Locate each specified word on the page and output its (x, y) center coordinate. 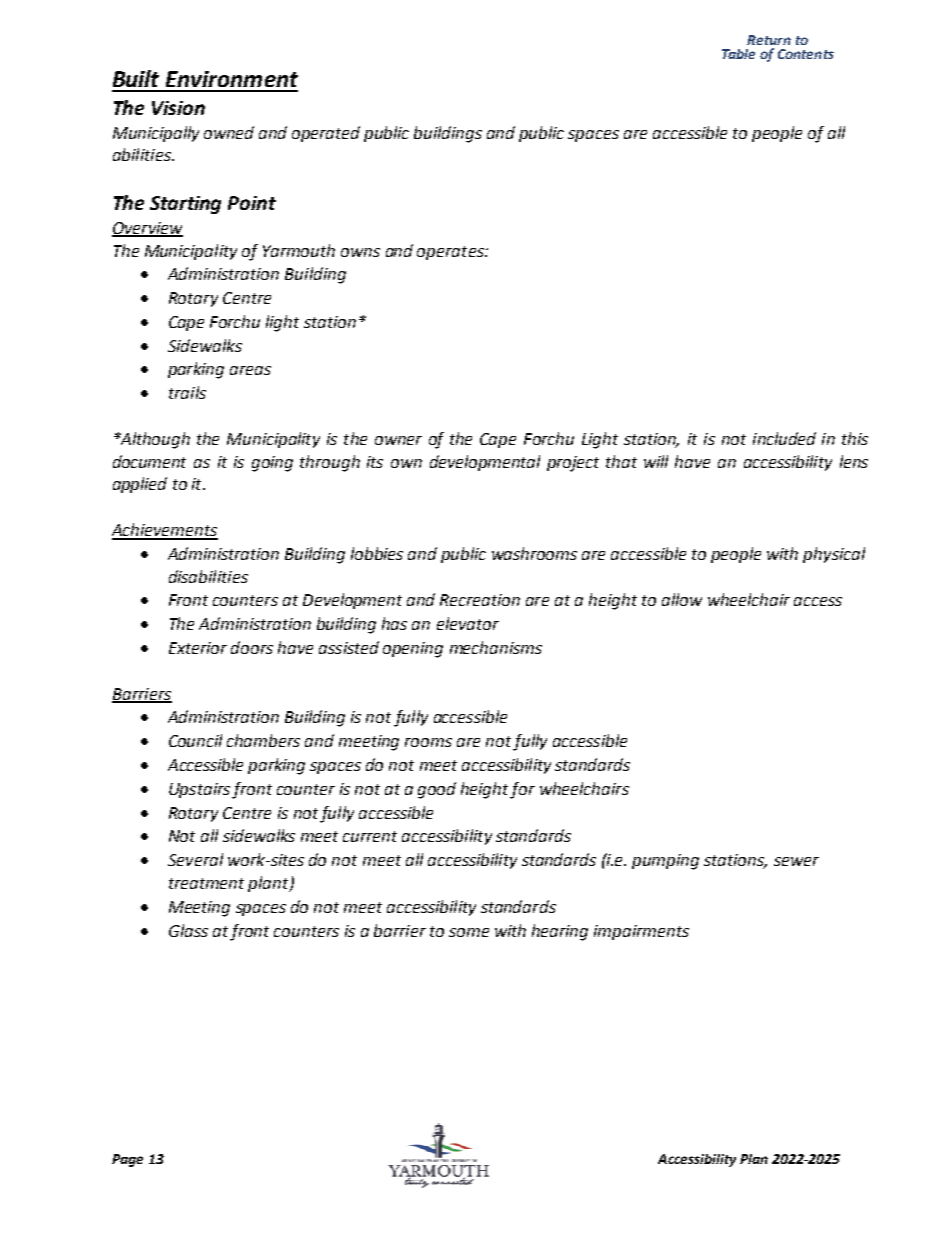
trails (187, 392)
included (784, 438)
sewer (796, 861)
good (437, 790)
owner (398, 440)
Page (127, 1160)
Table (738, 54)
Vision (178, 108)
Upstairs (199, 790)
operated (326, 134)
